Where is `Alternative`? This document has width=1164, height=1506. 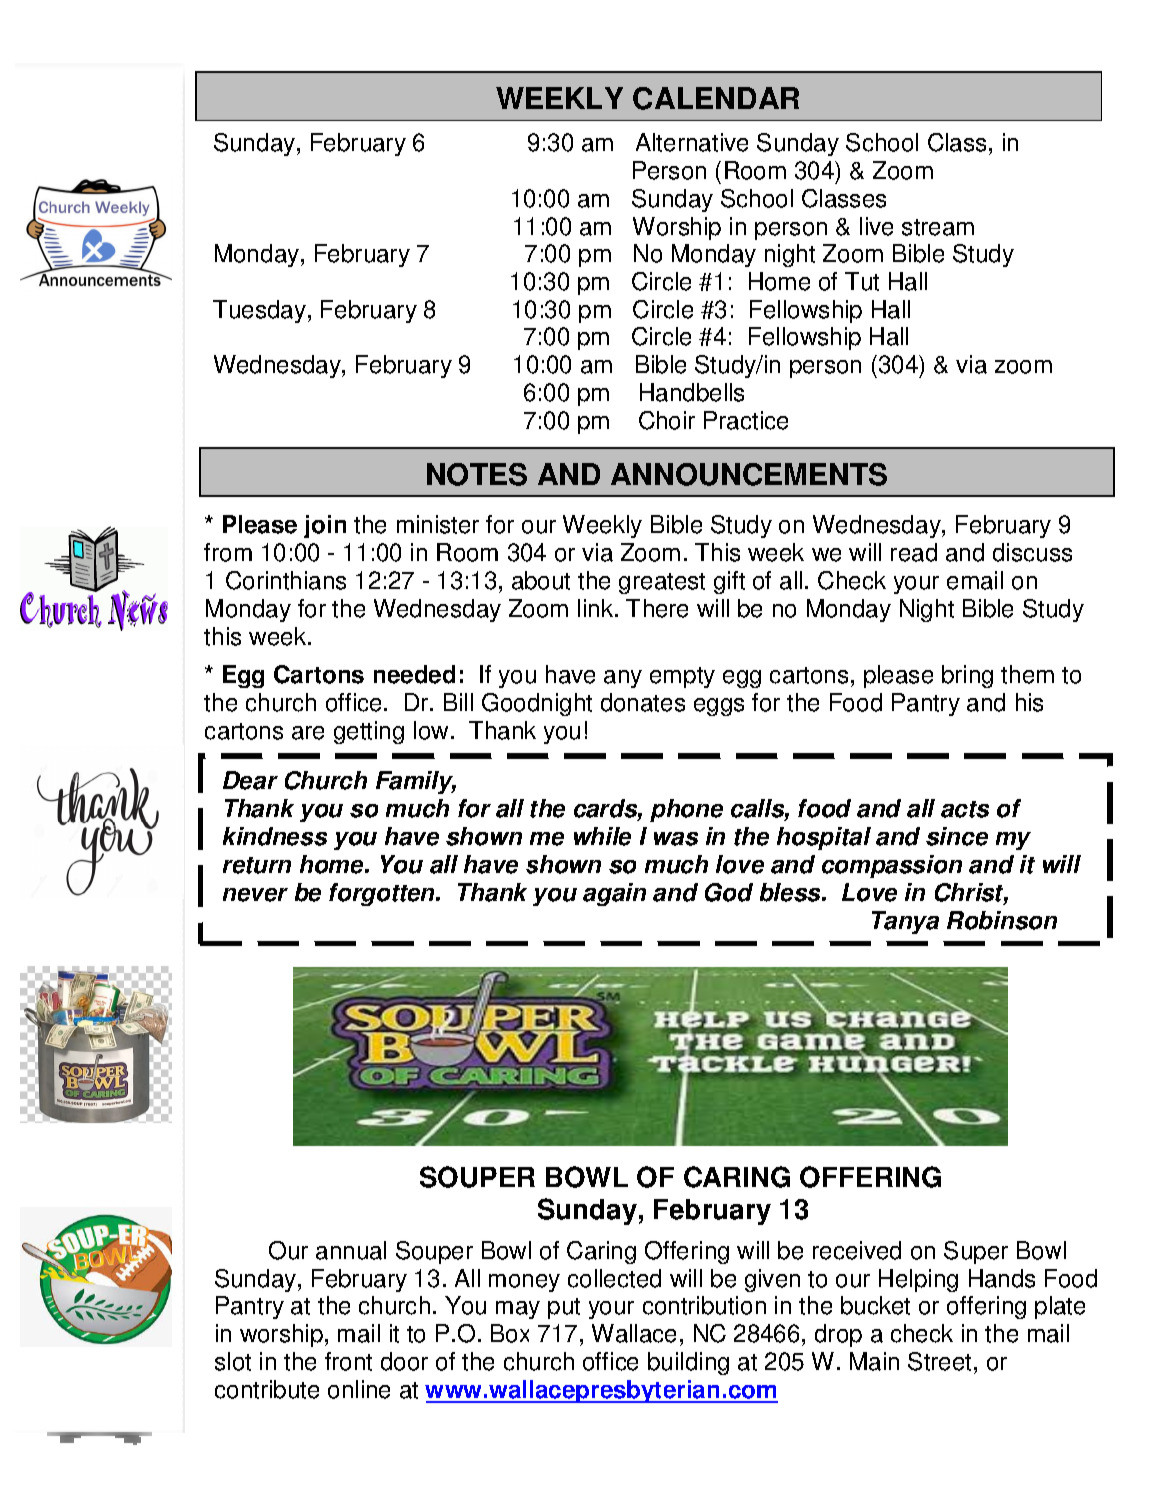
Alternative is located at coordinates (692, 142).
